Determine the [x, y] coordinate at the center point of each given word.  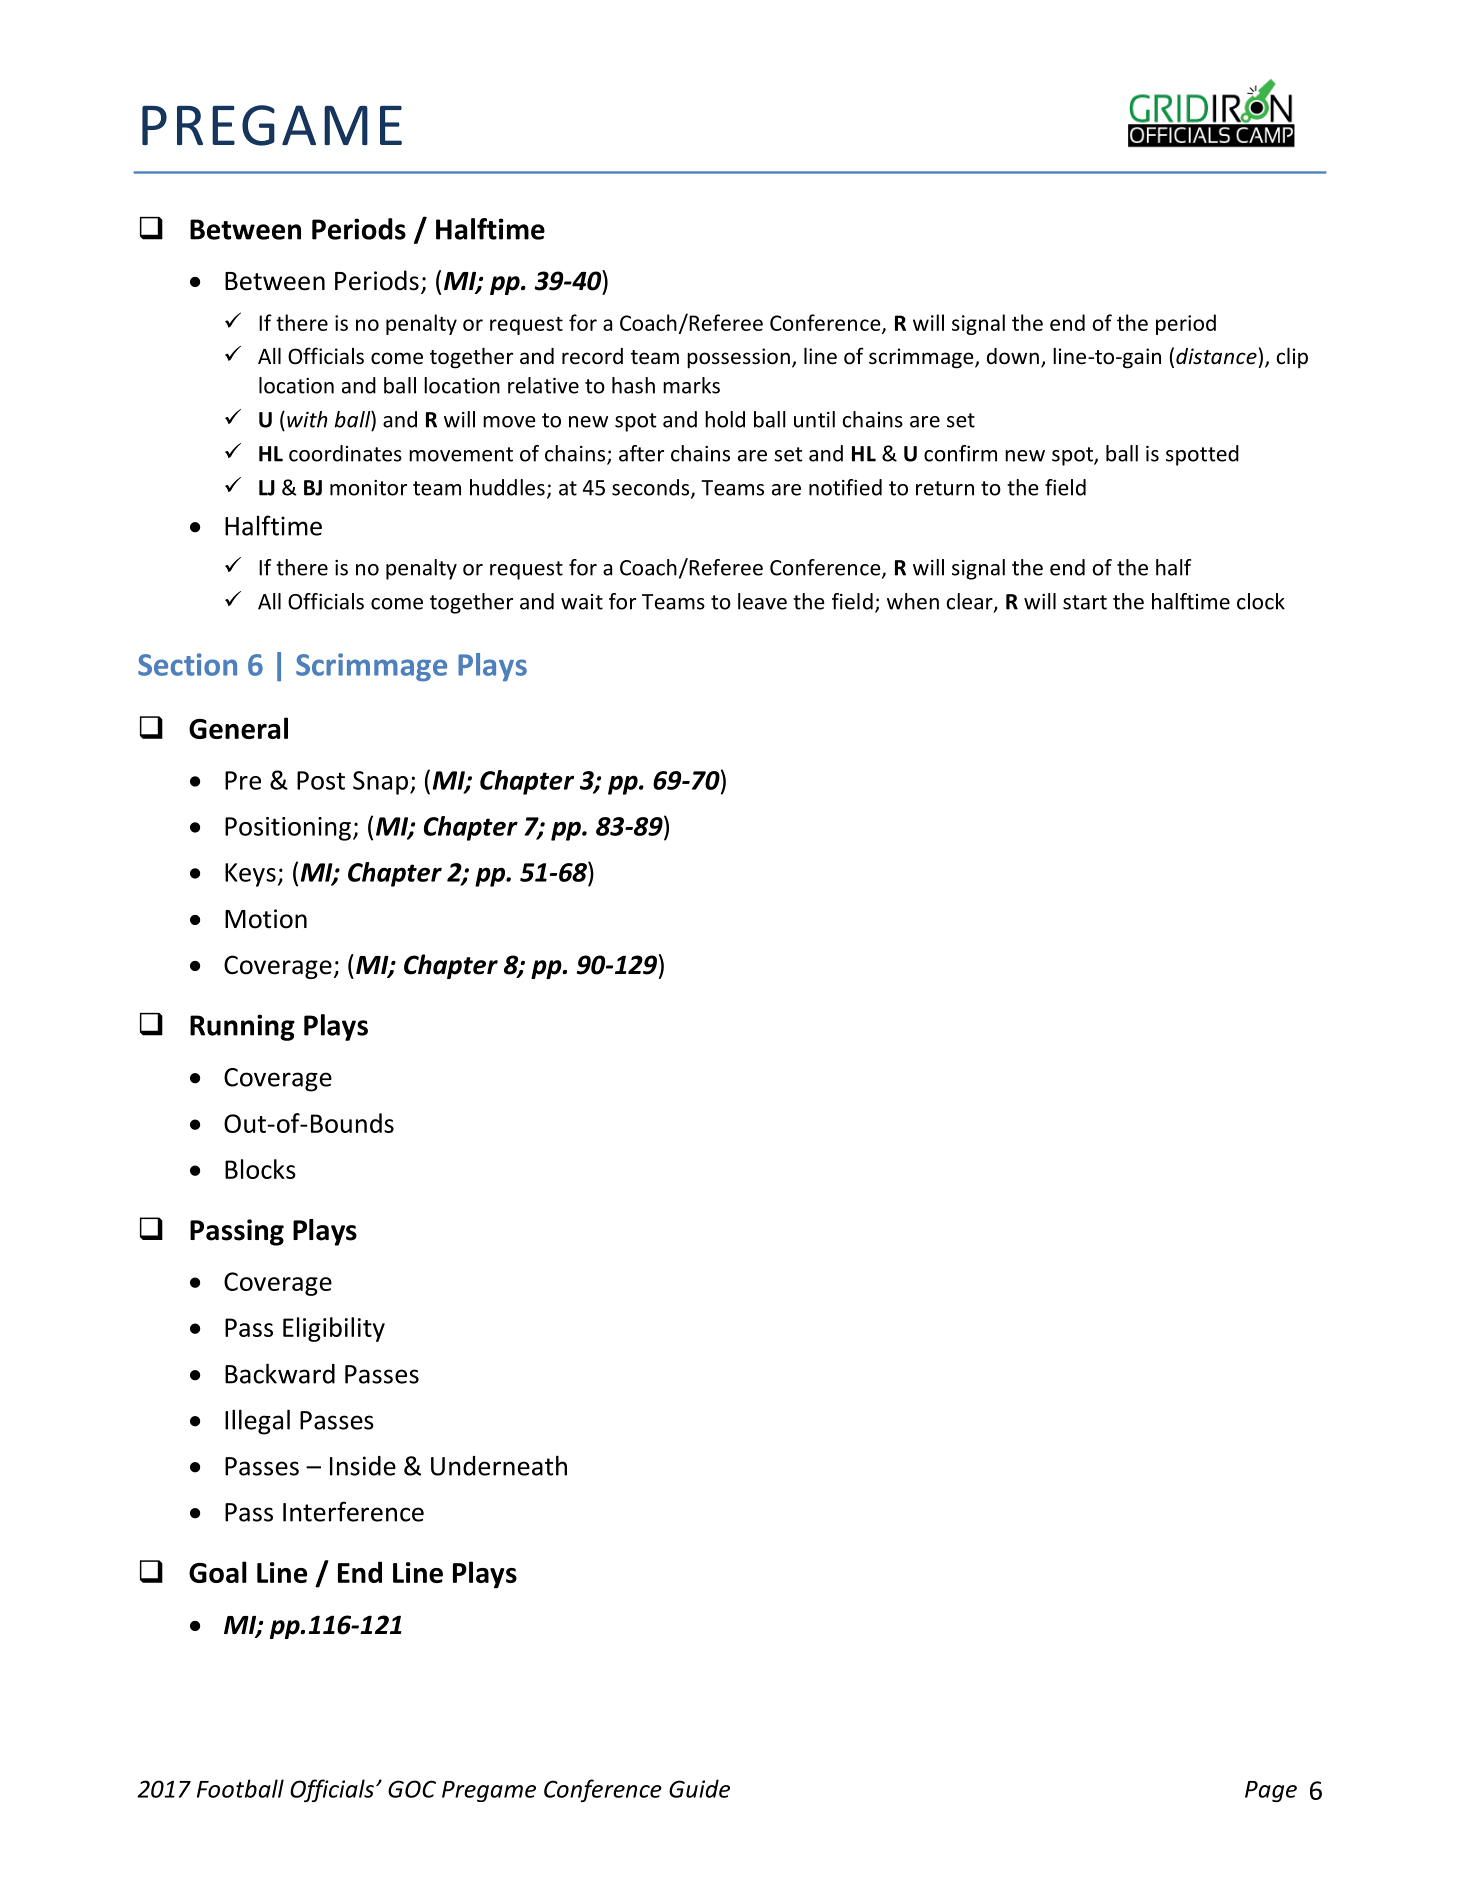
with [307, 419]
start [1085, 602]
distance [1216, 356]
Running [242, 1027]
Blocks [260, 1169]
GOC [412, 1789]
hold [725, 419]
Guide [699, 1788]
